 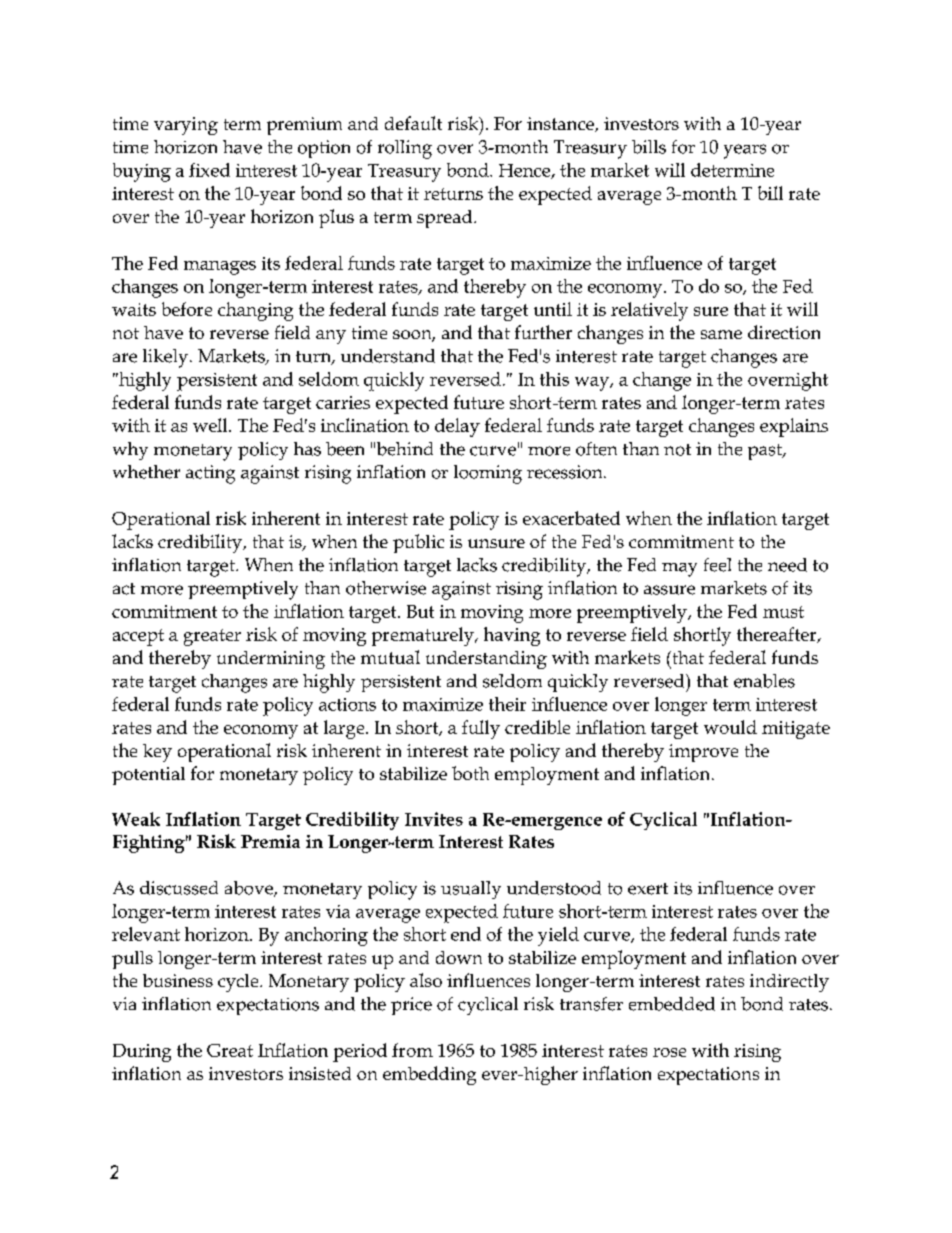 What do you see at coordinates (138, 637) in the document?
I see `accept` at bounding box center [138, 637].
